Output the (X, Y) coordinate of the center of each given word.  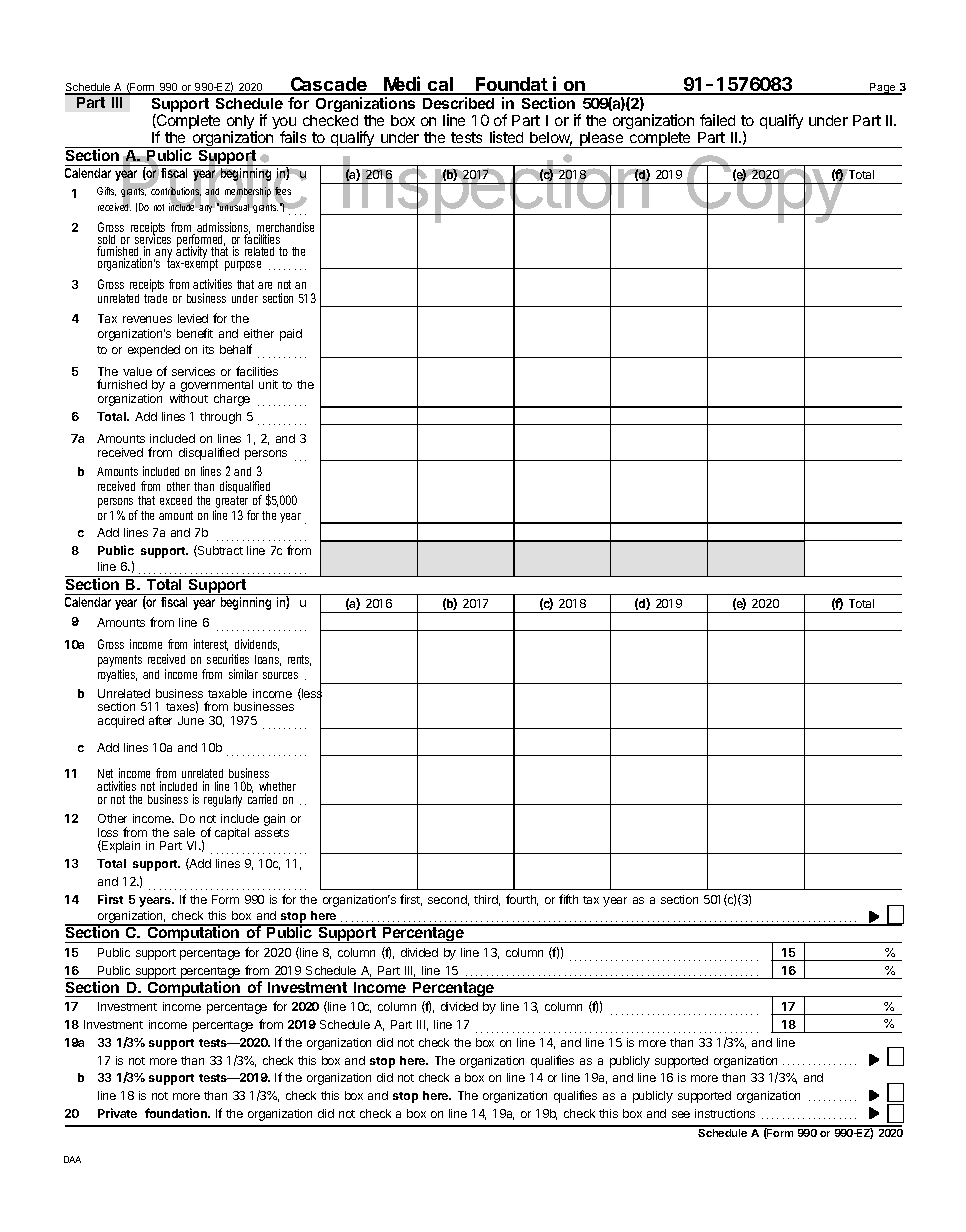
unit (268, 384)
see (681, 1114)
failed (717, 120)
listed (506, 137)
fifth (568, 899)
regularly (223, 801)
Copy (766, 191)
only (242, 123)
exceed (176, 500)
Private (117, 1113)
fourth (522, 900)
